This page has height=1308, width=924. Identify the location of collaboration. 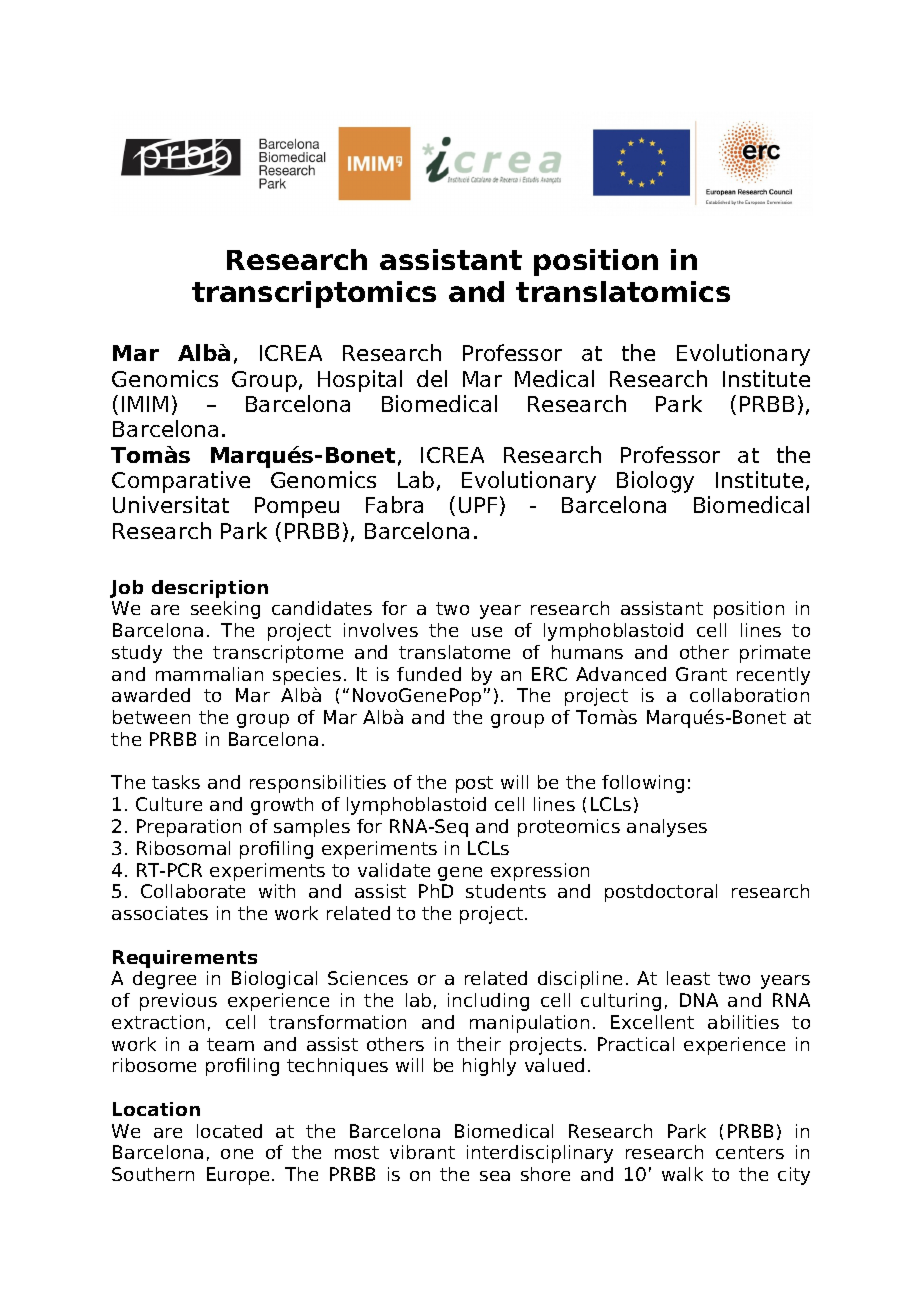
(749, 695).
